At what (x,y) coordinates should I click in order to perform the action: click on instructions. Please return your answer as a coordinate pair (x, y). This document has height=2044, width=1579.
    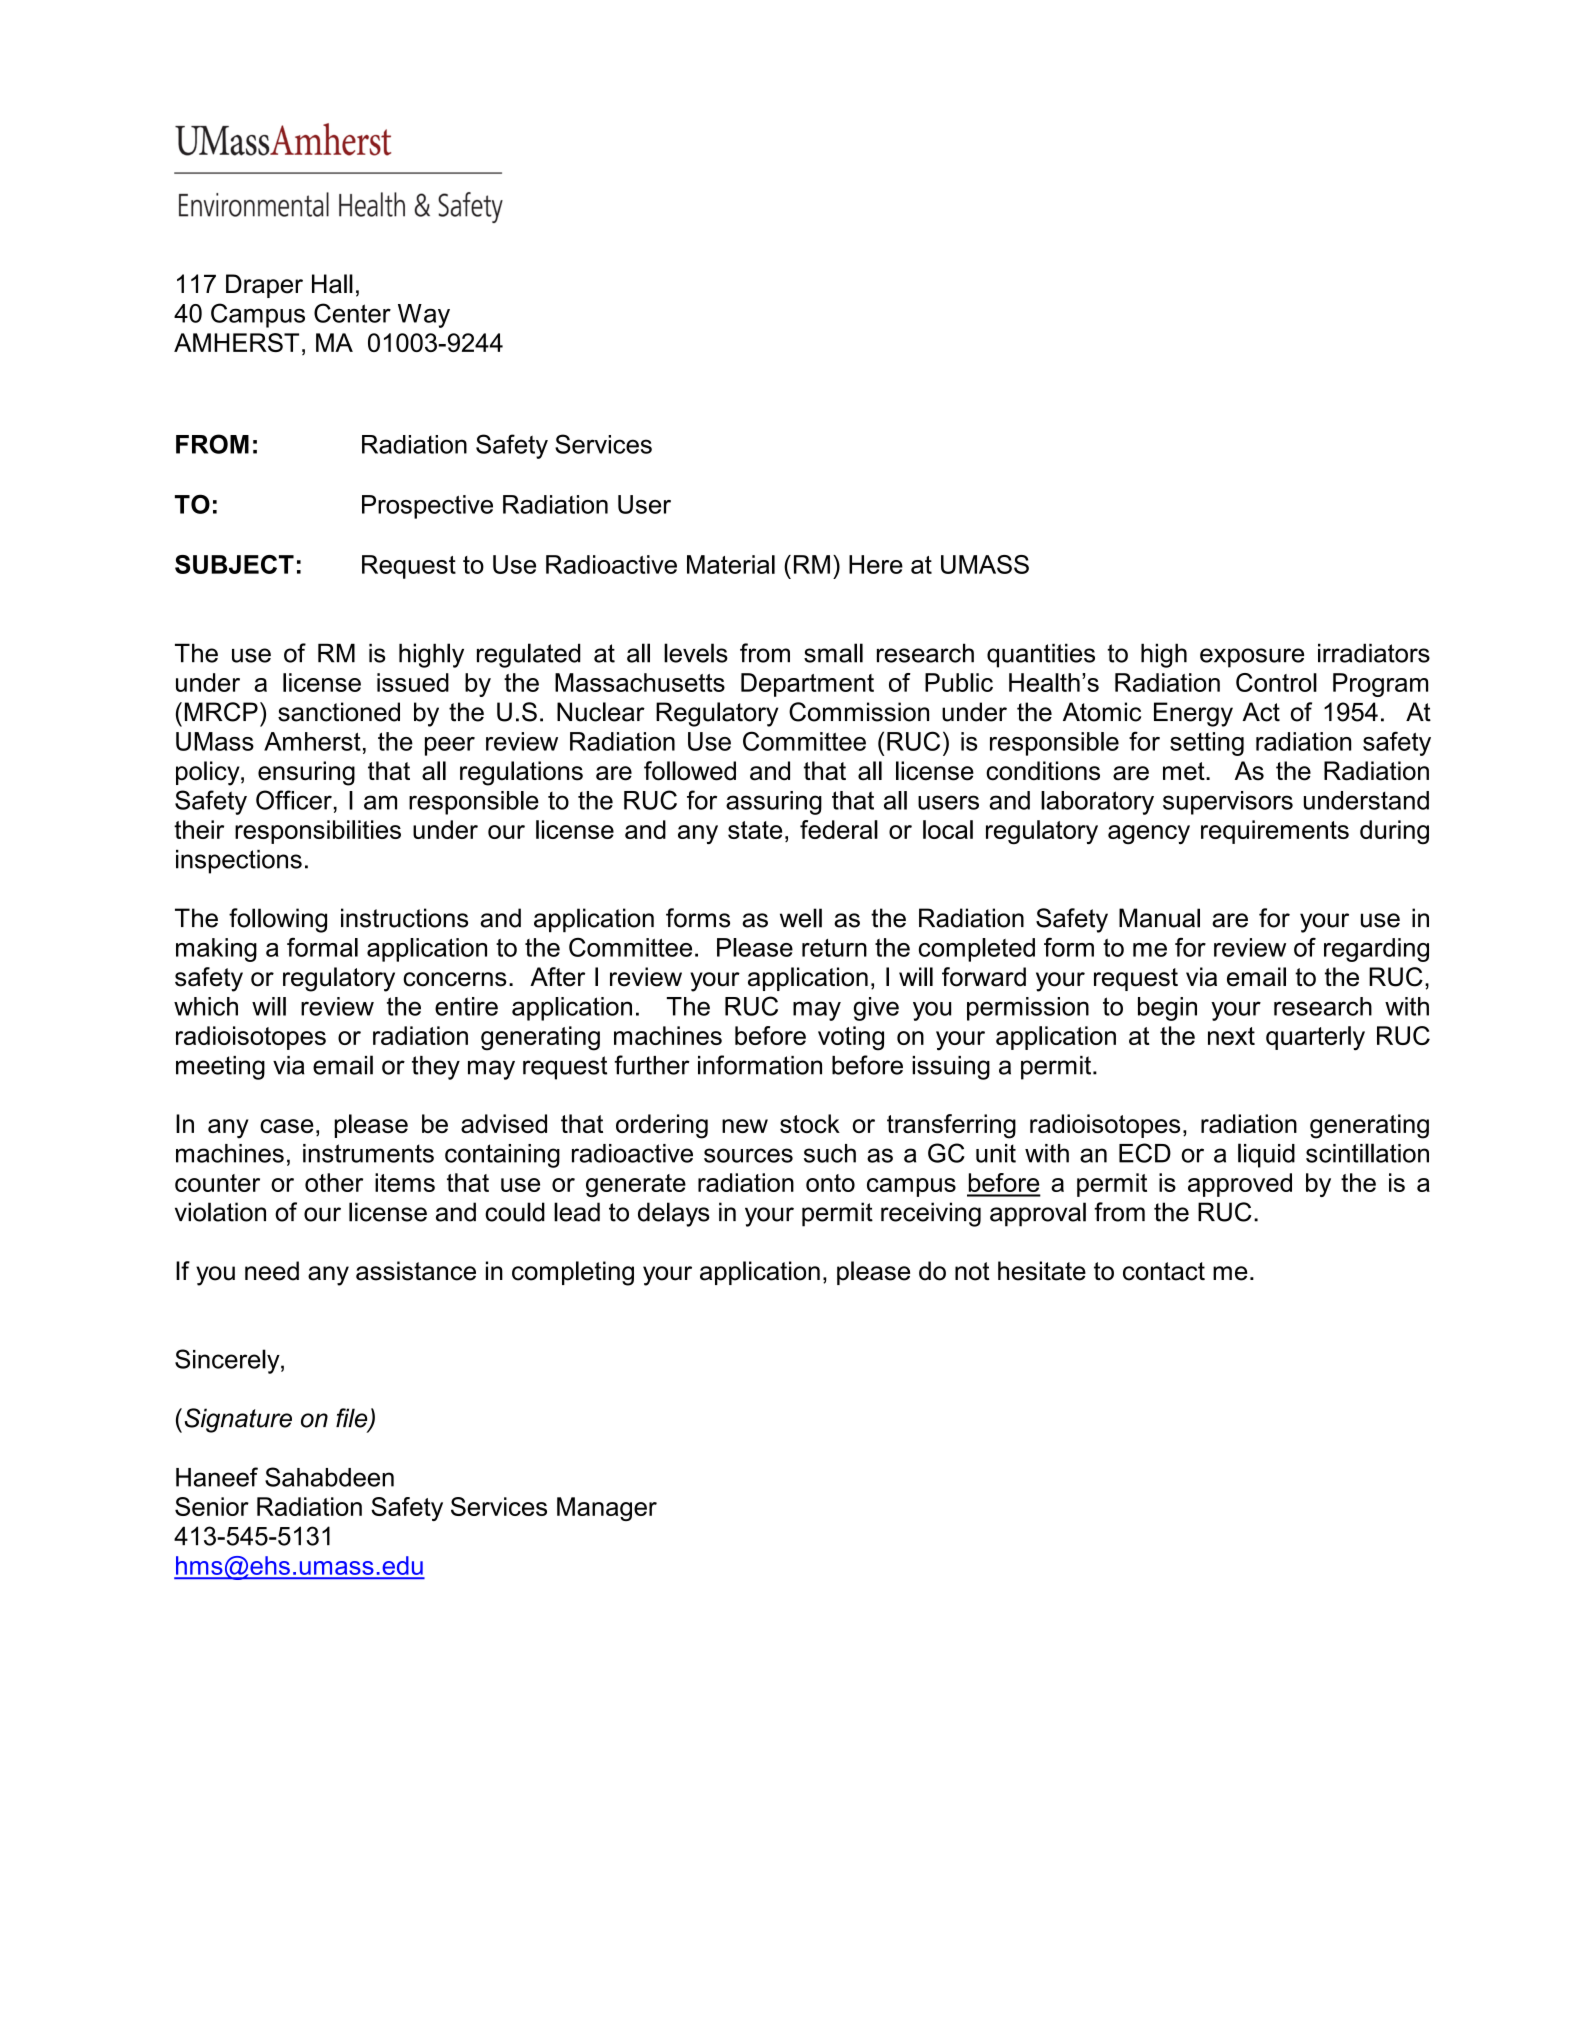
    Looking at the image, I should click on (404, 918).
